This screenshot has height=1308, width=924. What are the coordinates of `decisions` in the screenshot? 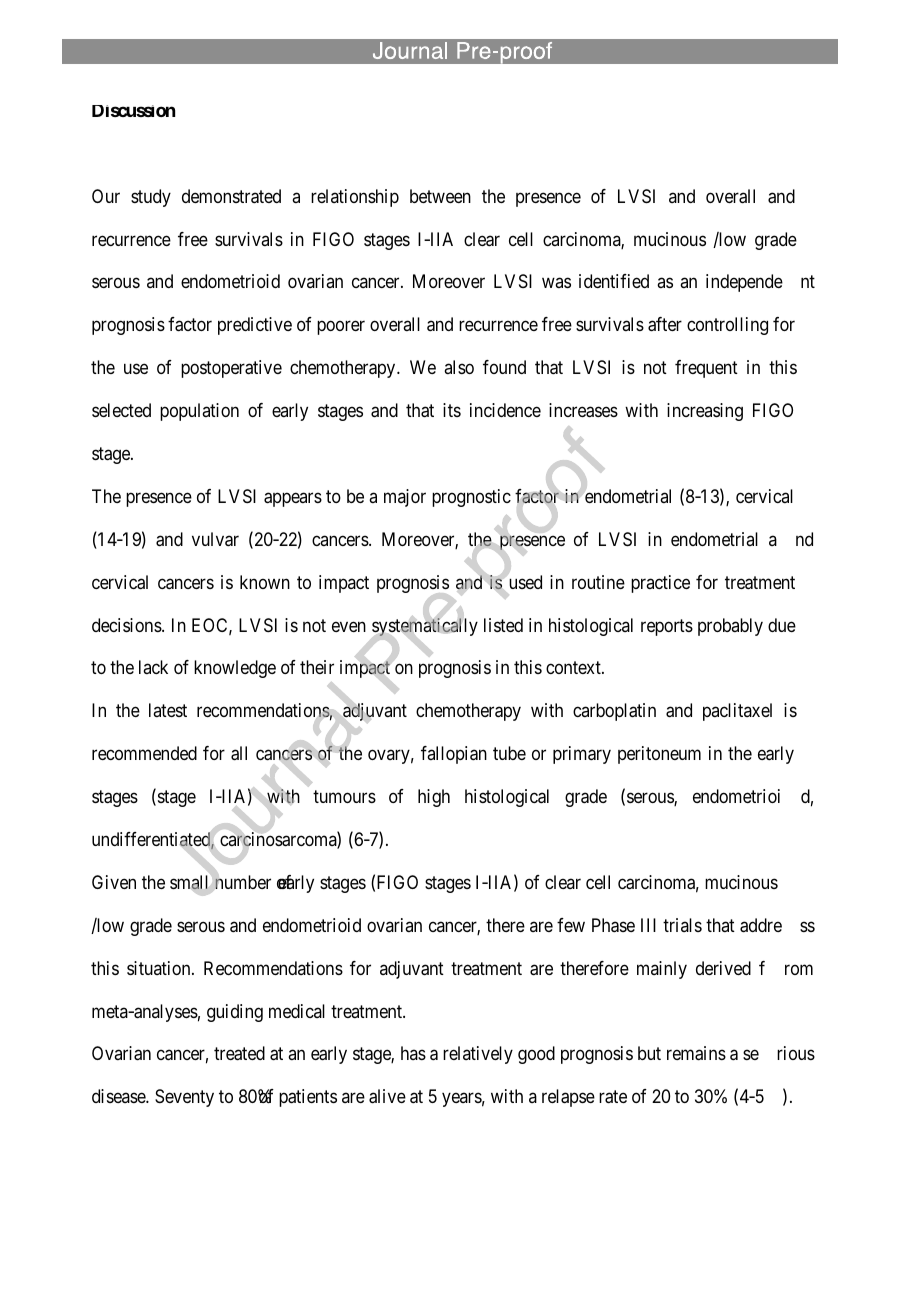 It's located at (127, 625).
